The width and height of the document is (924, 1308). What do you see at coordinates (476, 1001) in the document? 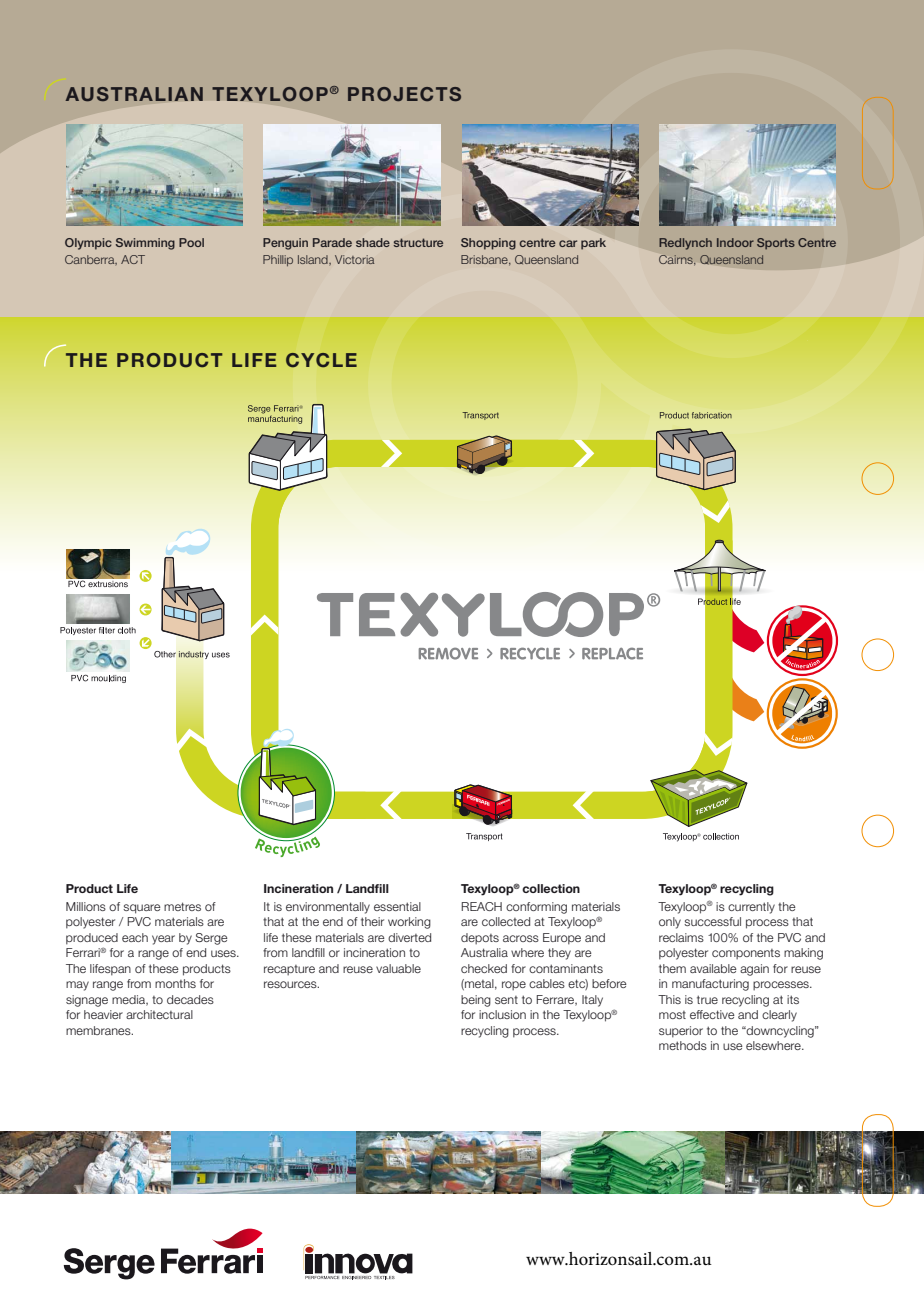
I see `being` at bounding box center [476, 1001].
